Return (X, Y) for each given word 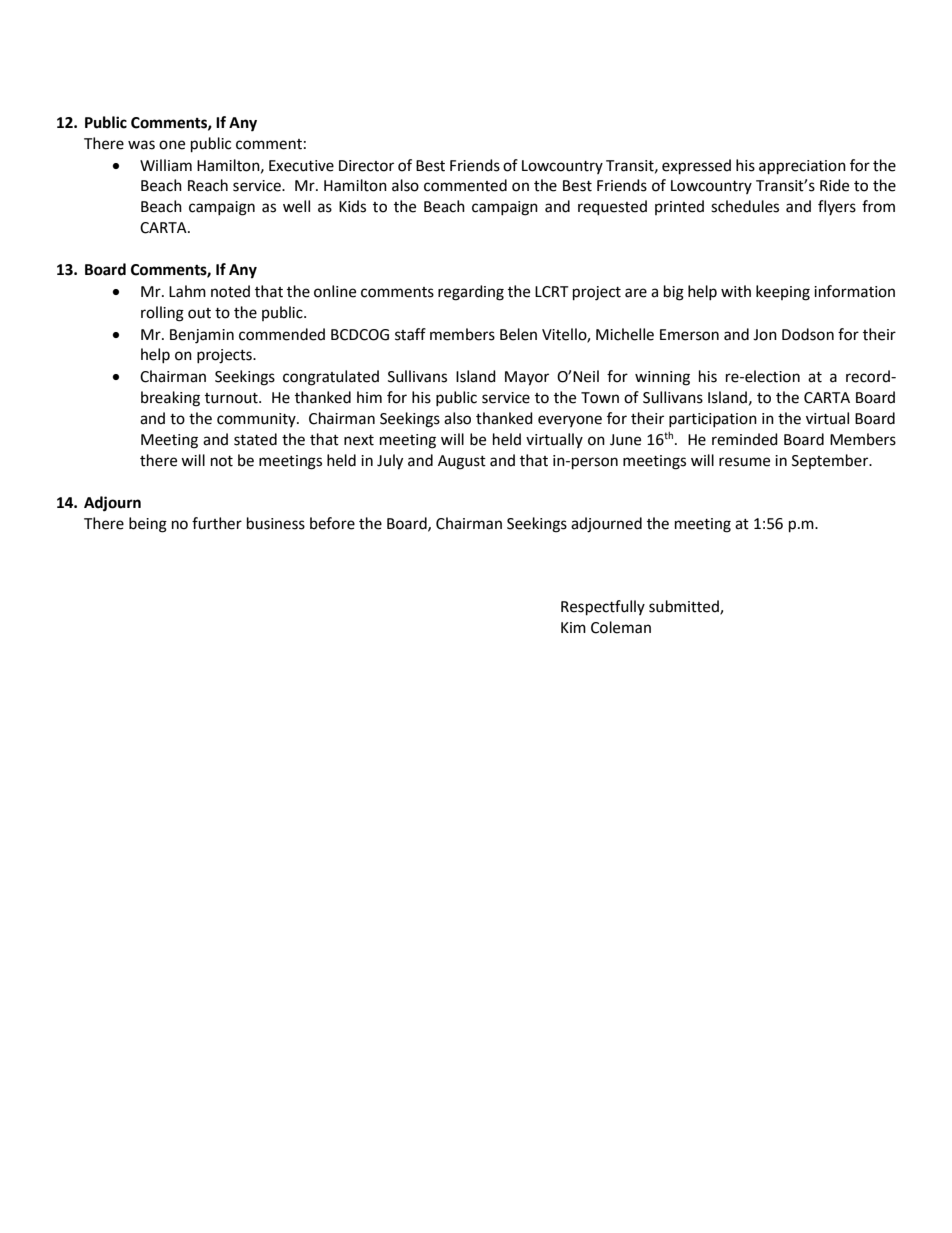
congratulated (331, 378)
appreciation (802, 167)
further (217, 523)
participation (713, 420)
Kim (573, 627)
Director (366, 166)
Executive (301, 166)
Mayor (527, 378)
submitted (685, 607)
